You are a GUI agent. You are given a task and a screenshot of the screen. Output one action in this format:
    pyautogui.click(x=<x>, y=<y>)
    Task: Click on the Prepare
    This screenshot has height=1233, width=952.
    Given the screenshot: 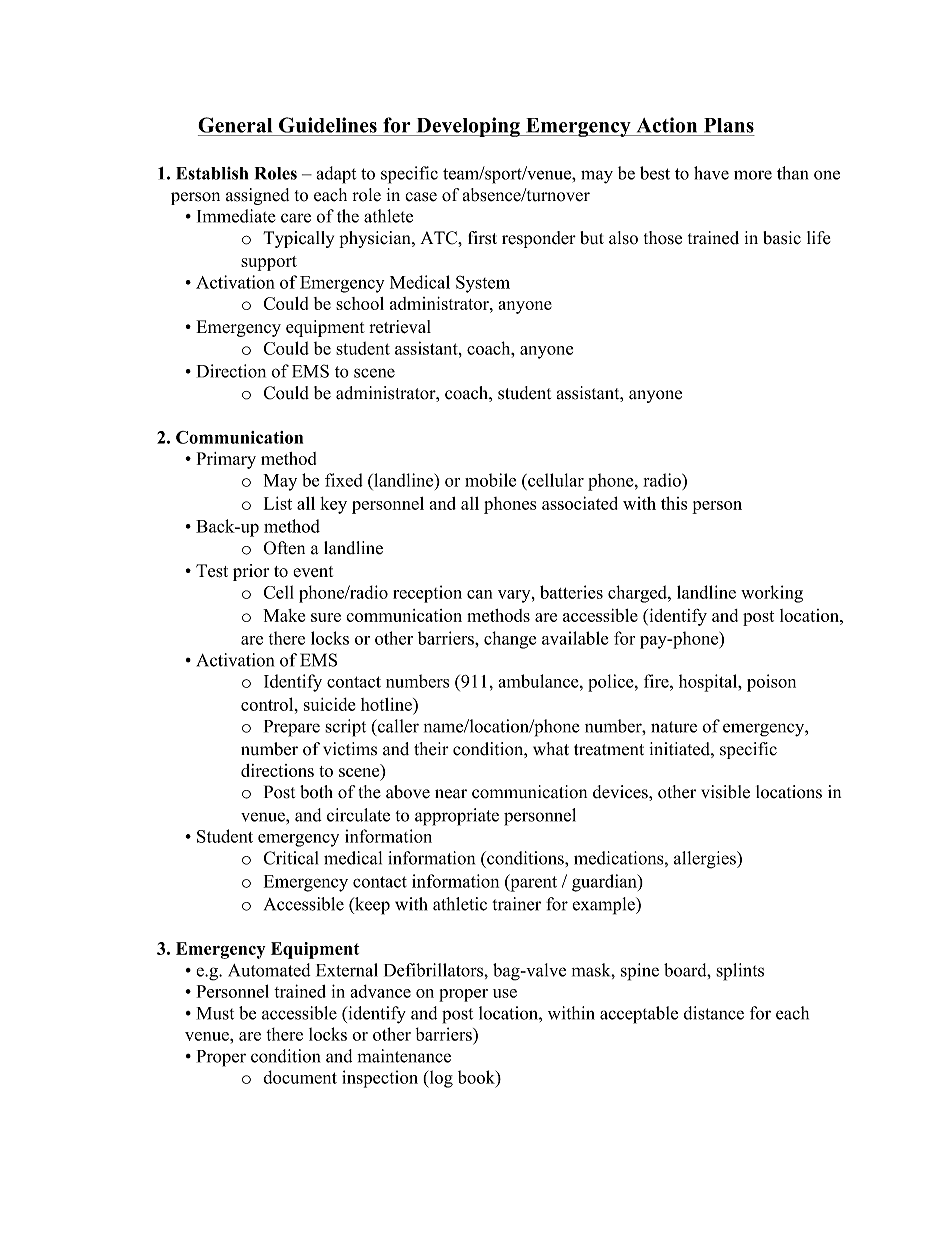 What is the action you would take?
    pyautogui.click(x=292, y=728)
